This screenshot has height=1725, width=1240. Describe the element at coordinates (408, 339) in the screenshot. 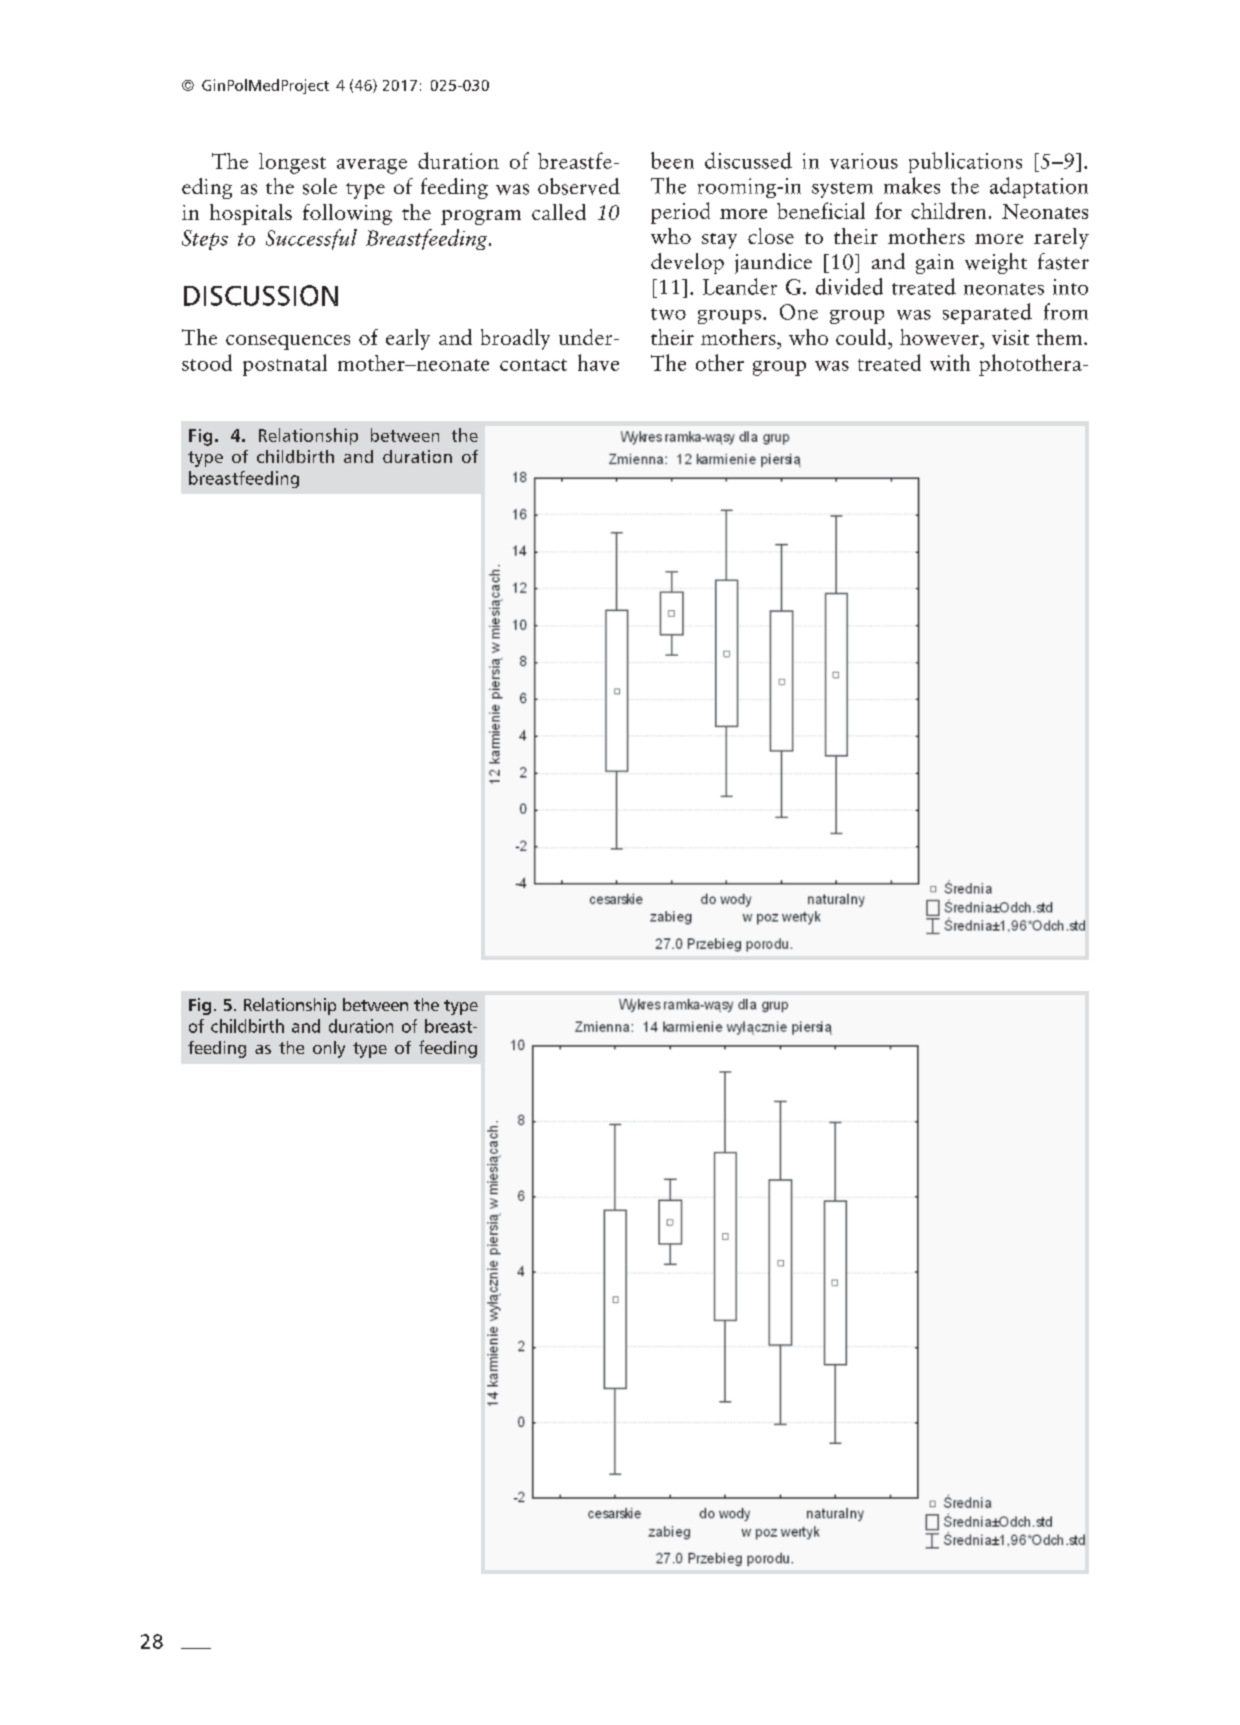

I see `early` at that location.
